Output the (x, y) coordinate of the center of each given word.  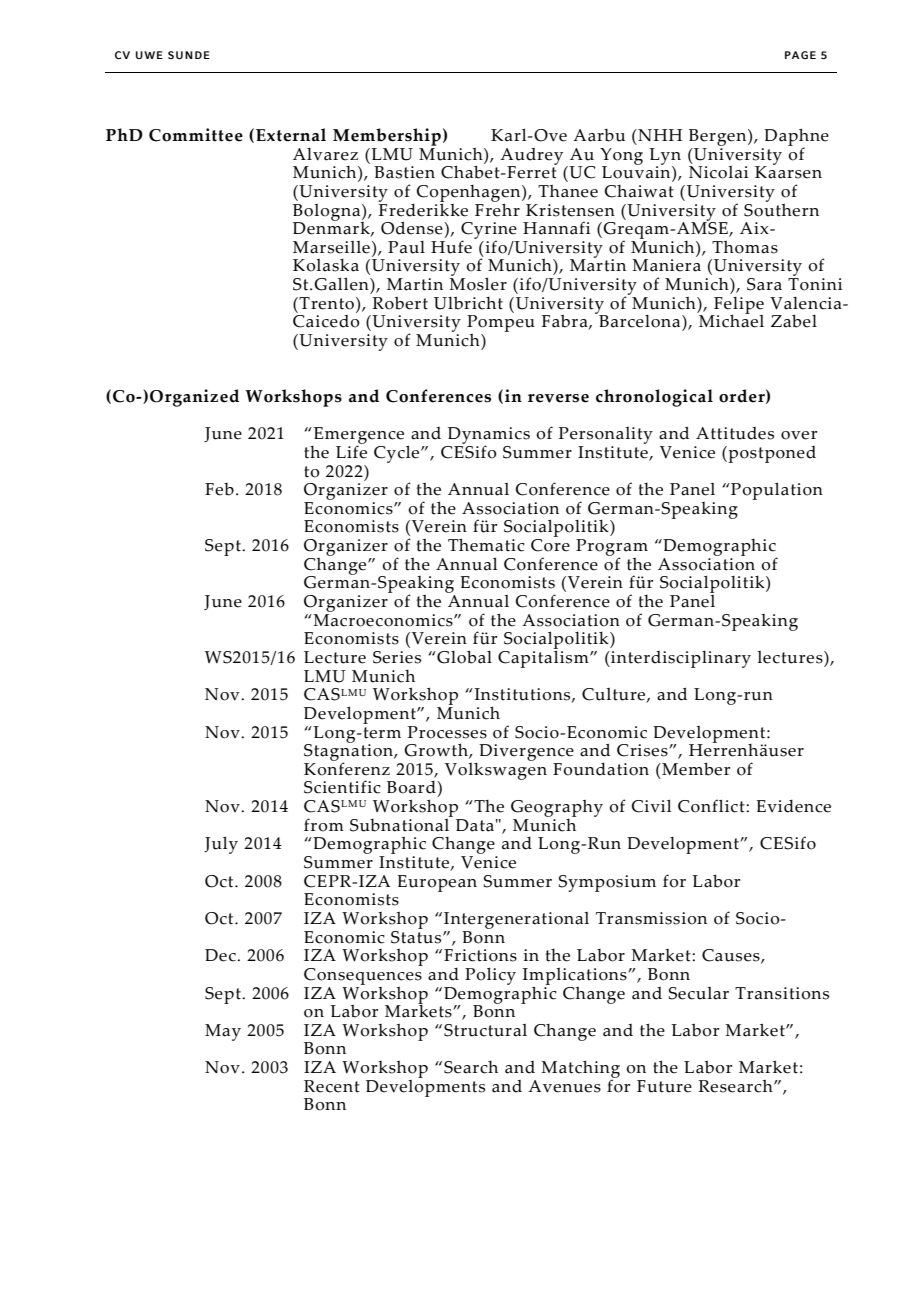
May (223, 1032)
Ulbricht (468, 303)
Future (664, 1086)
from (324, 825)
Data (475, 825)
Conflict (712, 806)
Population (776, 491)
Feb (219, 489)
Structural (485, 1030)
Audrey (531, 157)
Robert (400, 303)
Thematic (486, 545)
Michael (731, 320)
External (291, 135)
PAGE (800, 55)
